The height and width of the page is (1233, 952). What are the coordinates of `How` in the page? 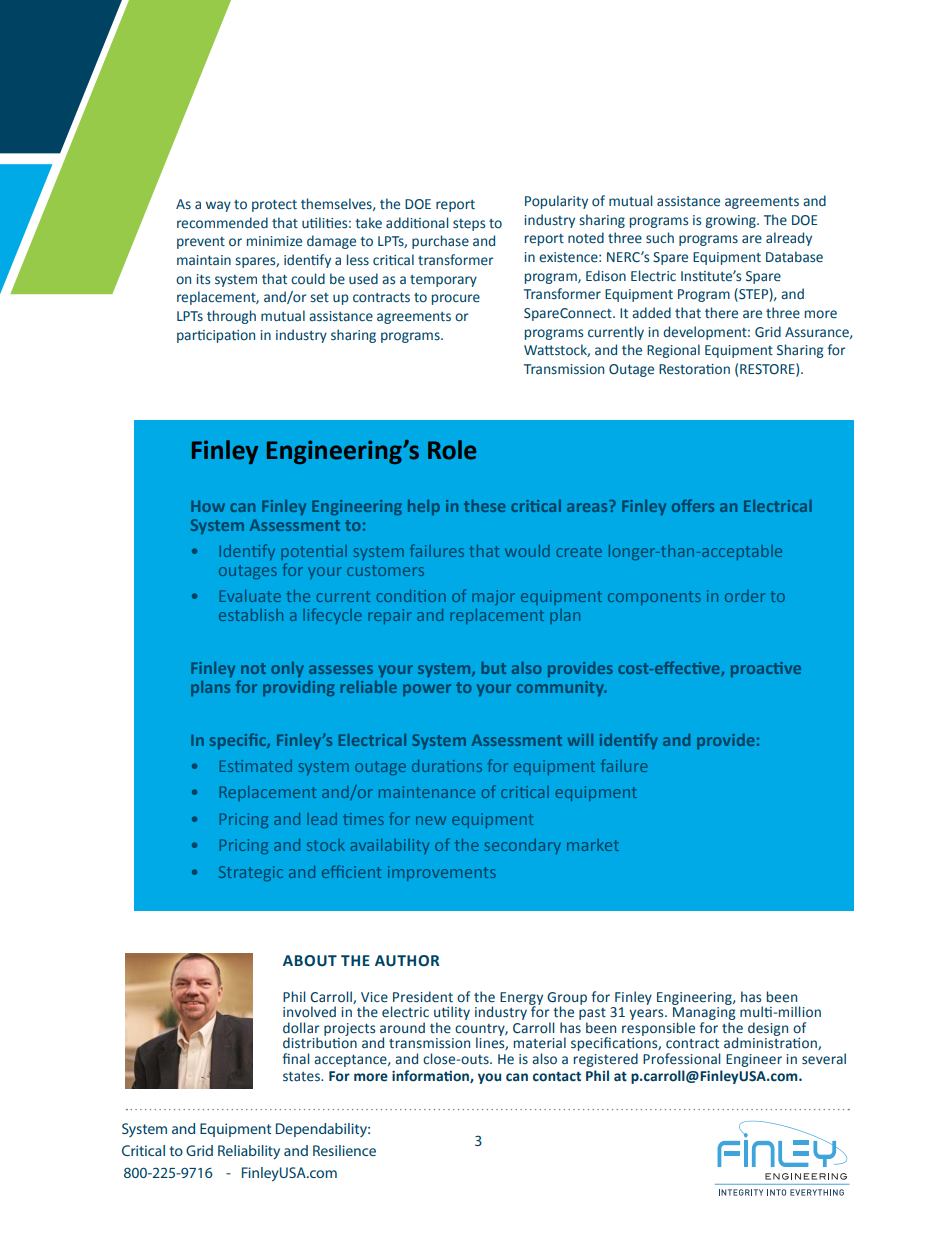 It's located at (208, 506).
